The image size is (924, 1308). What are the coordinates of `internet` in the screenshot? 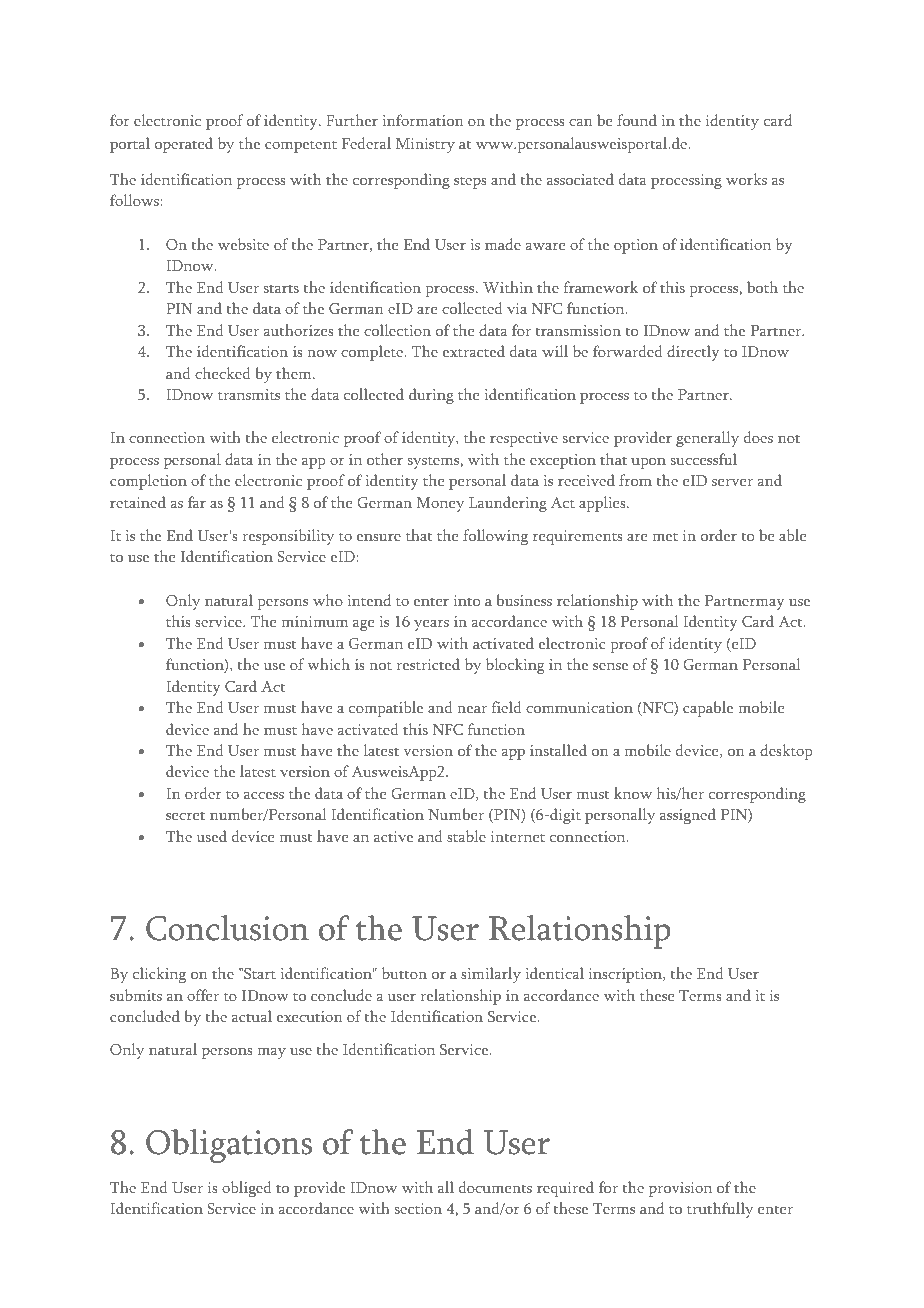 It's located at (518, 836).
